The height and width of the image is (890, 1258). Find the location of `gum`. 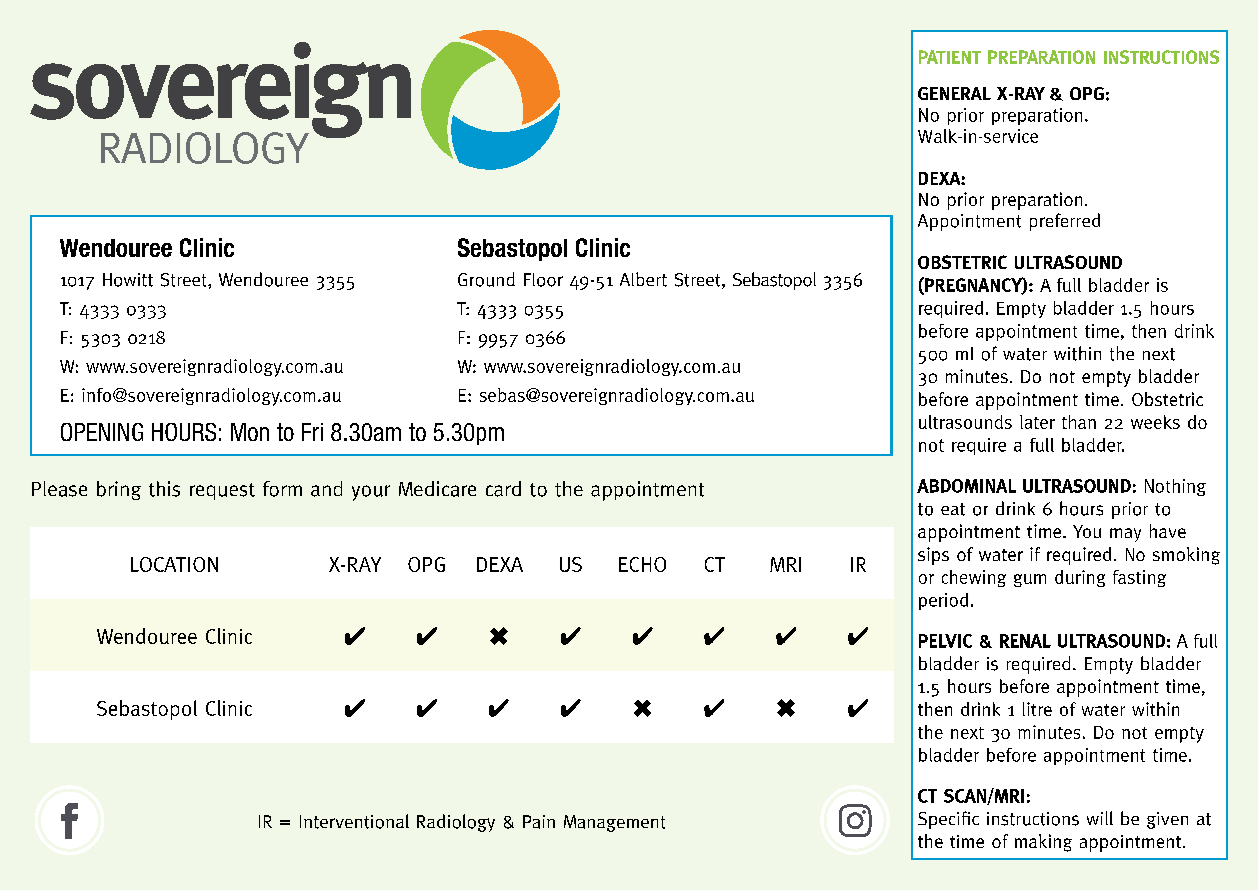

gum is located at coordinates (1030, 580).
